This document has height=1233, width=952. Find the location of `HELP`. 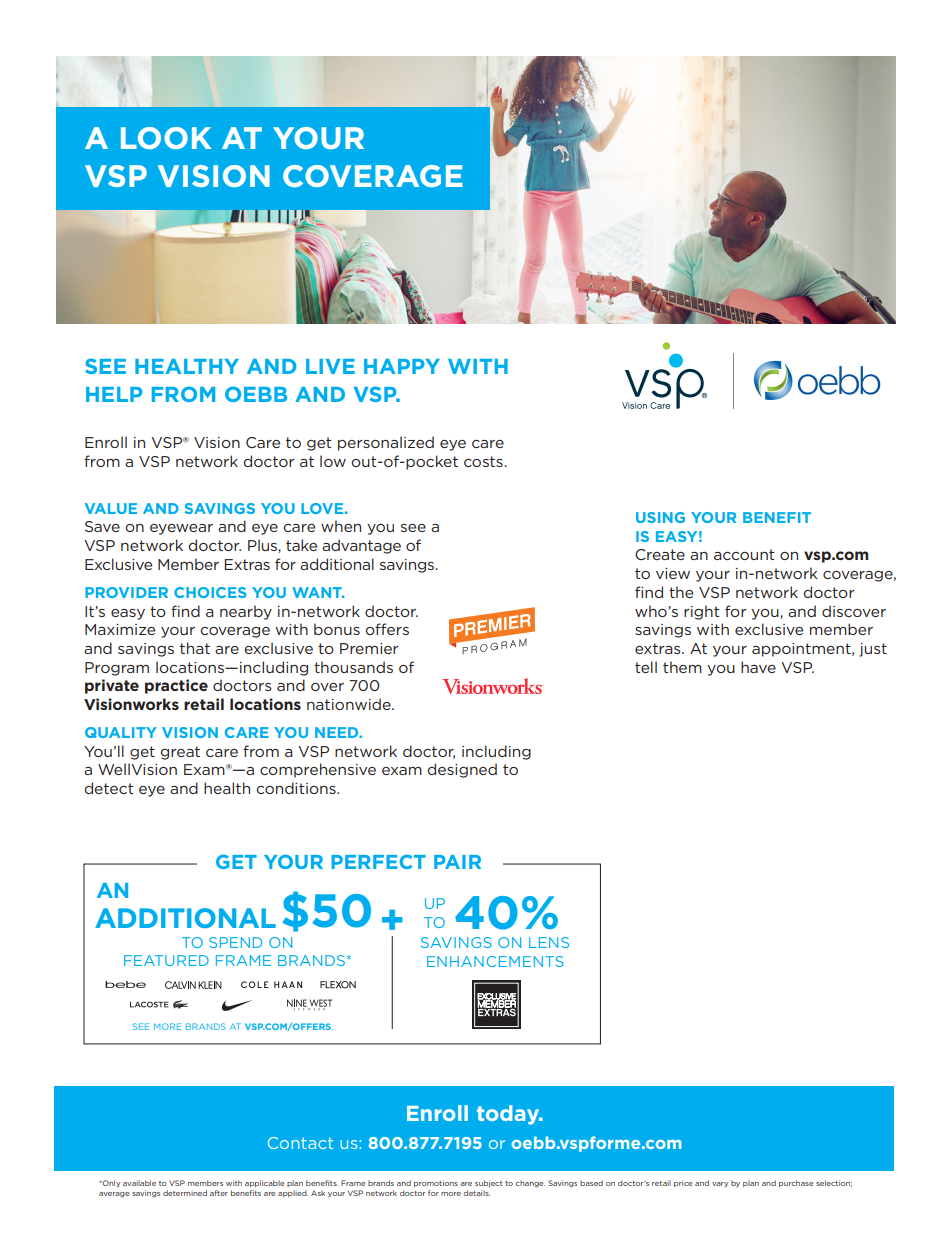

HELP is located at coordinates (114, 394).
